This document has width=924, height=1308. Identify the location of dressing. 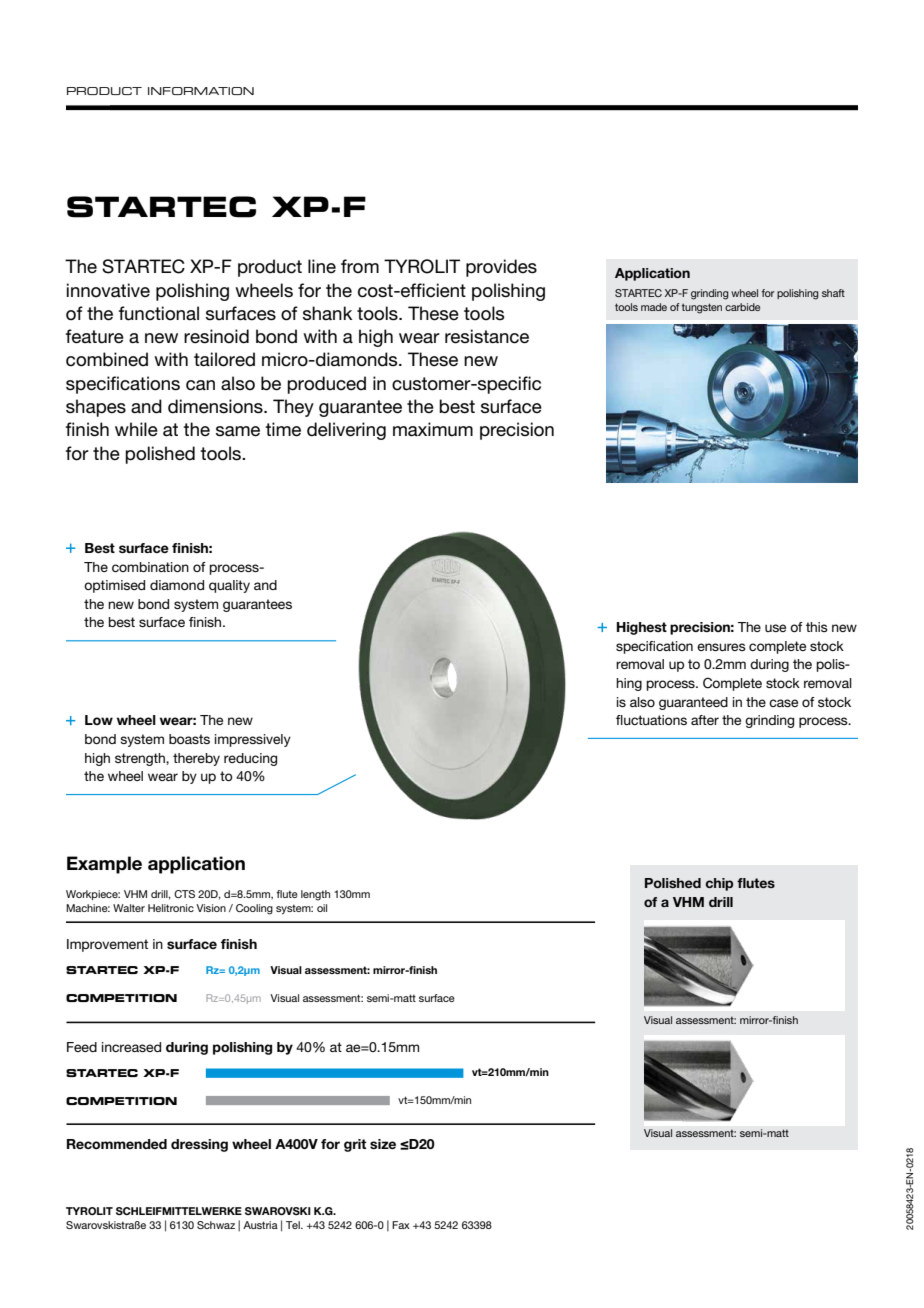
(199, 1145).
